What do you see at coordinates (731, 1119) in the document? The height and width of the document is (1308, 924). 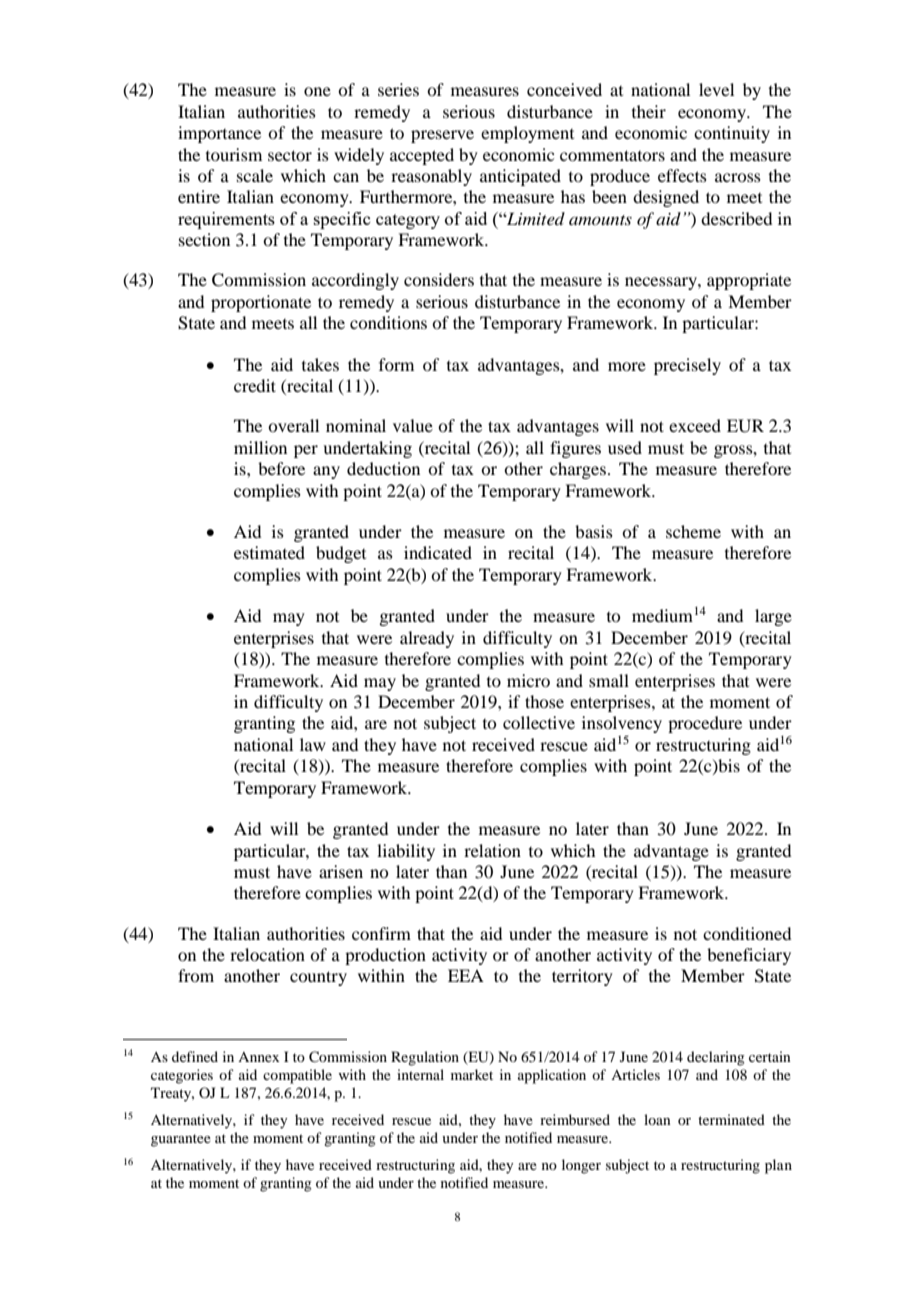 I see `terminated` at bounding box center [731, 1119].
